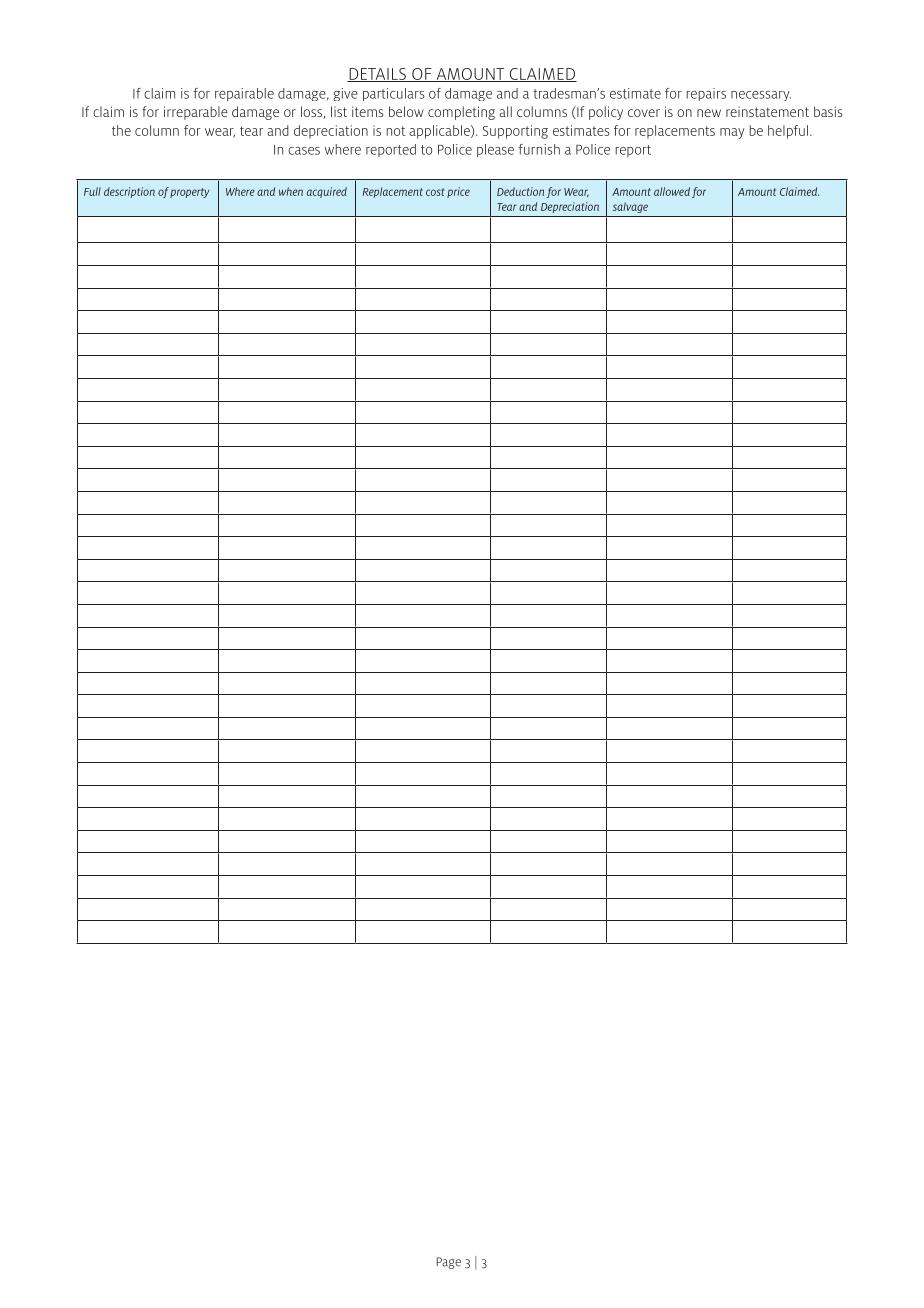 This document has height=1308, width=924. What do you see at coordinates (732, 133) in the document?
I see `may` at bounding box center [732, 133].
